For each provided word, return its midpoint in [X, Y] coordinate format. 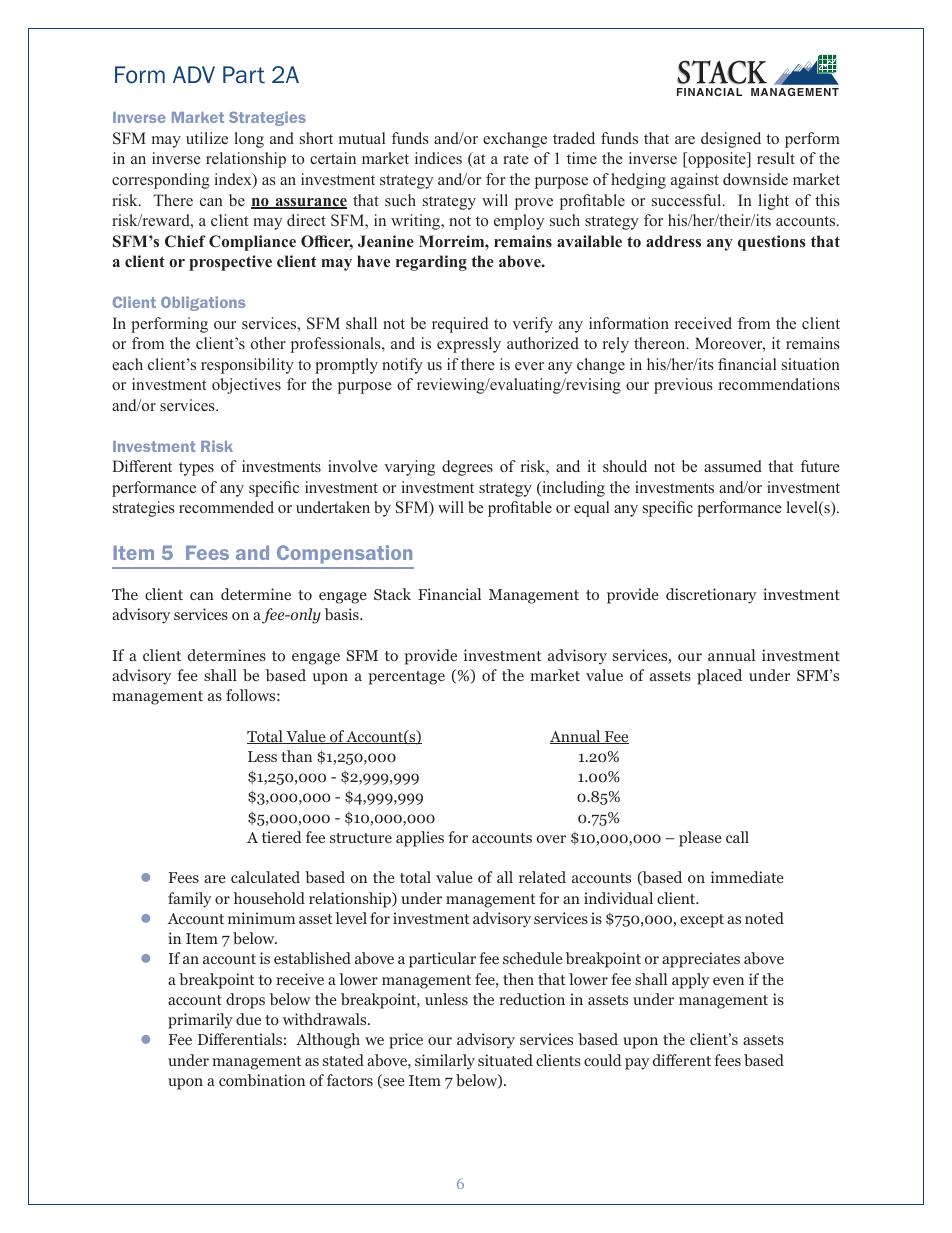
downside [755, 179]
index [234, 180]
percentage [407, 678]
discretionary [711, 596]
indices [438, 158]
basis [343, 614]
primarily [200, 1021]
